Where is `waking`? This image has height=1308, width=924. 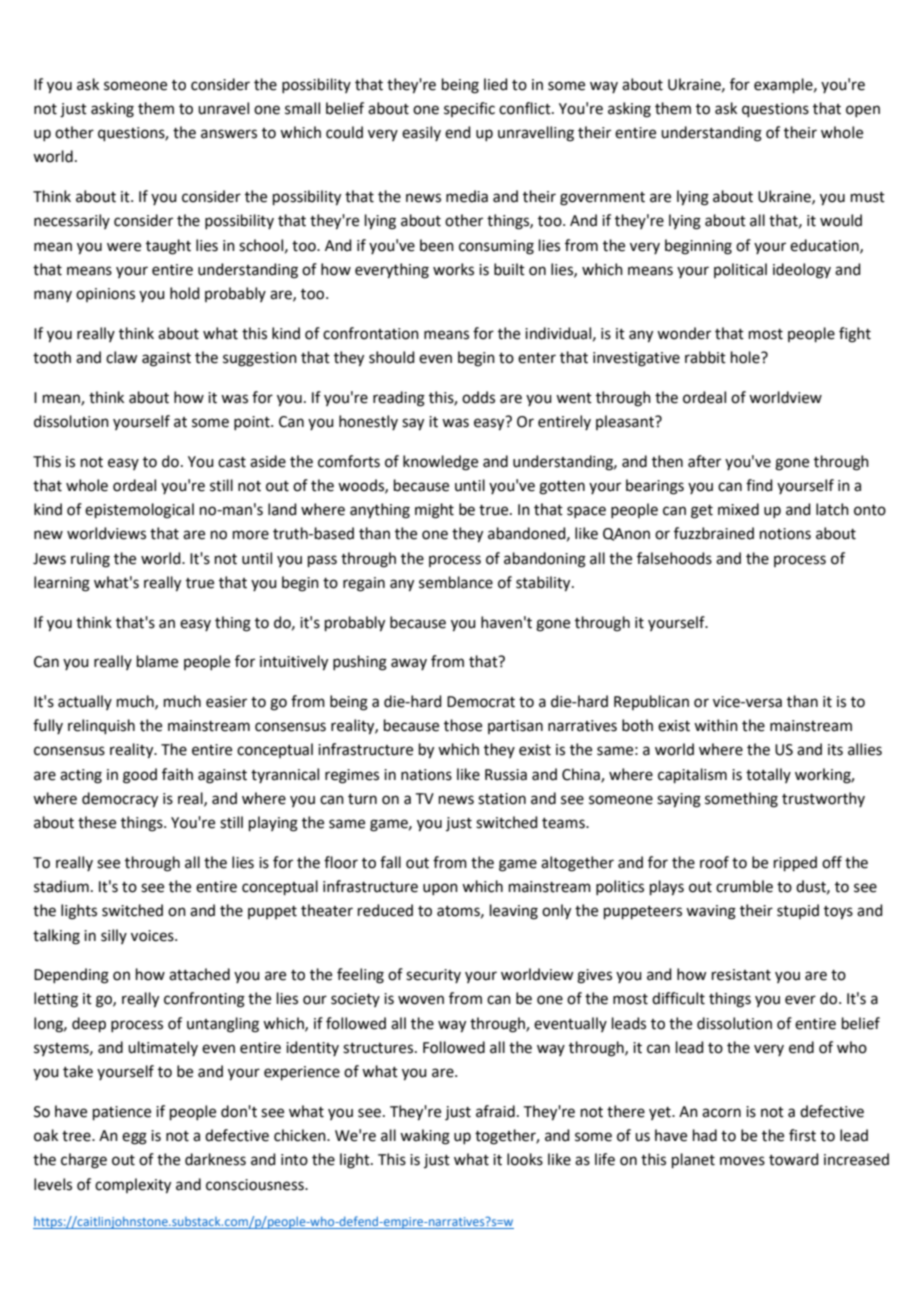 waking is located at coordinates (425, 1137).
